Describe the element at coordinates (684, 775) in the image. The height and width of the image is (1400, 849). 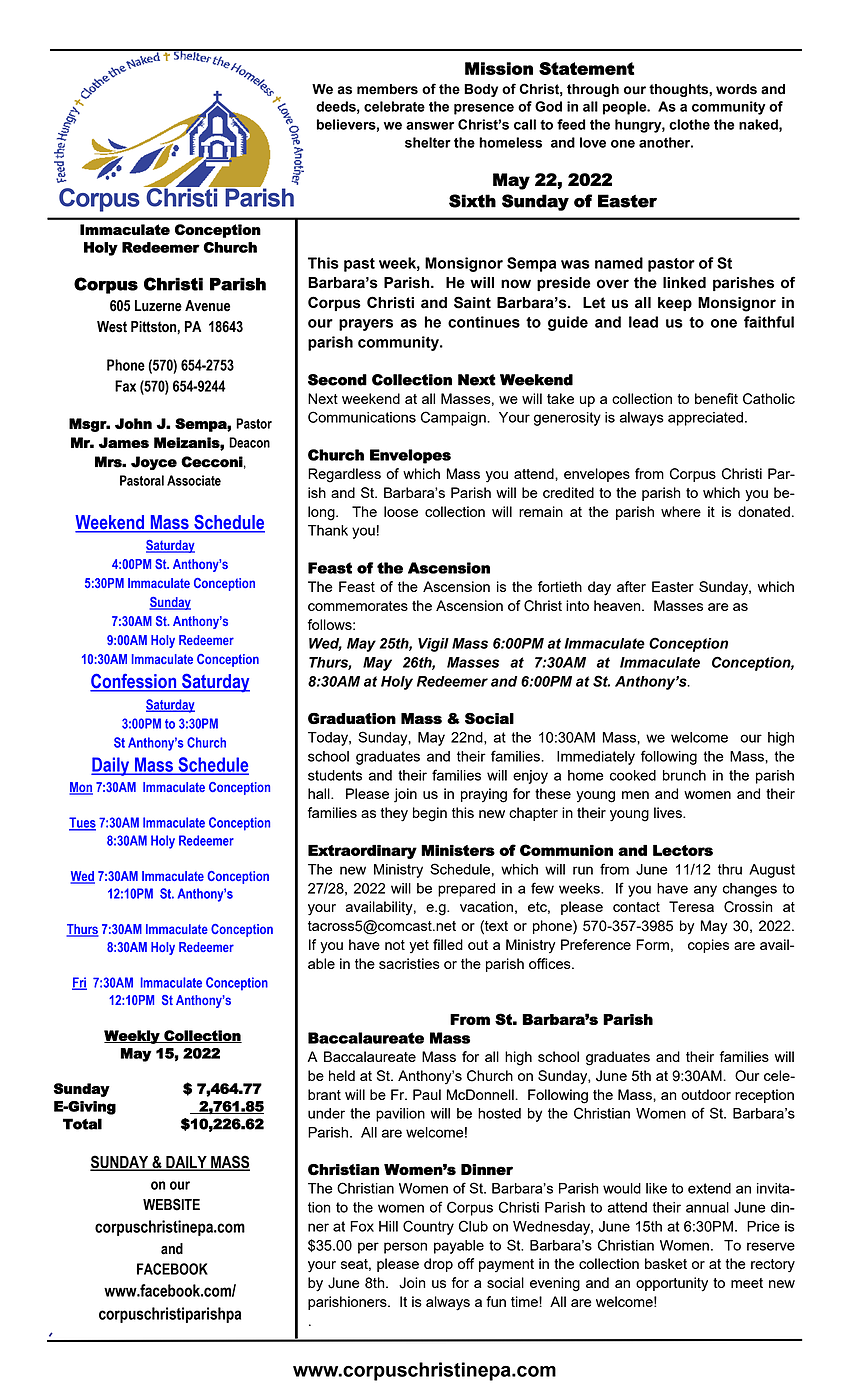
I see `brunch` at that location.
